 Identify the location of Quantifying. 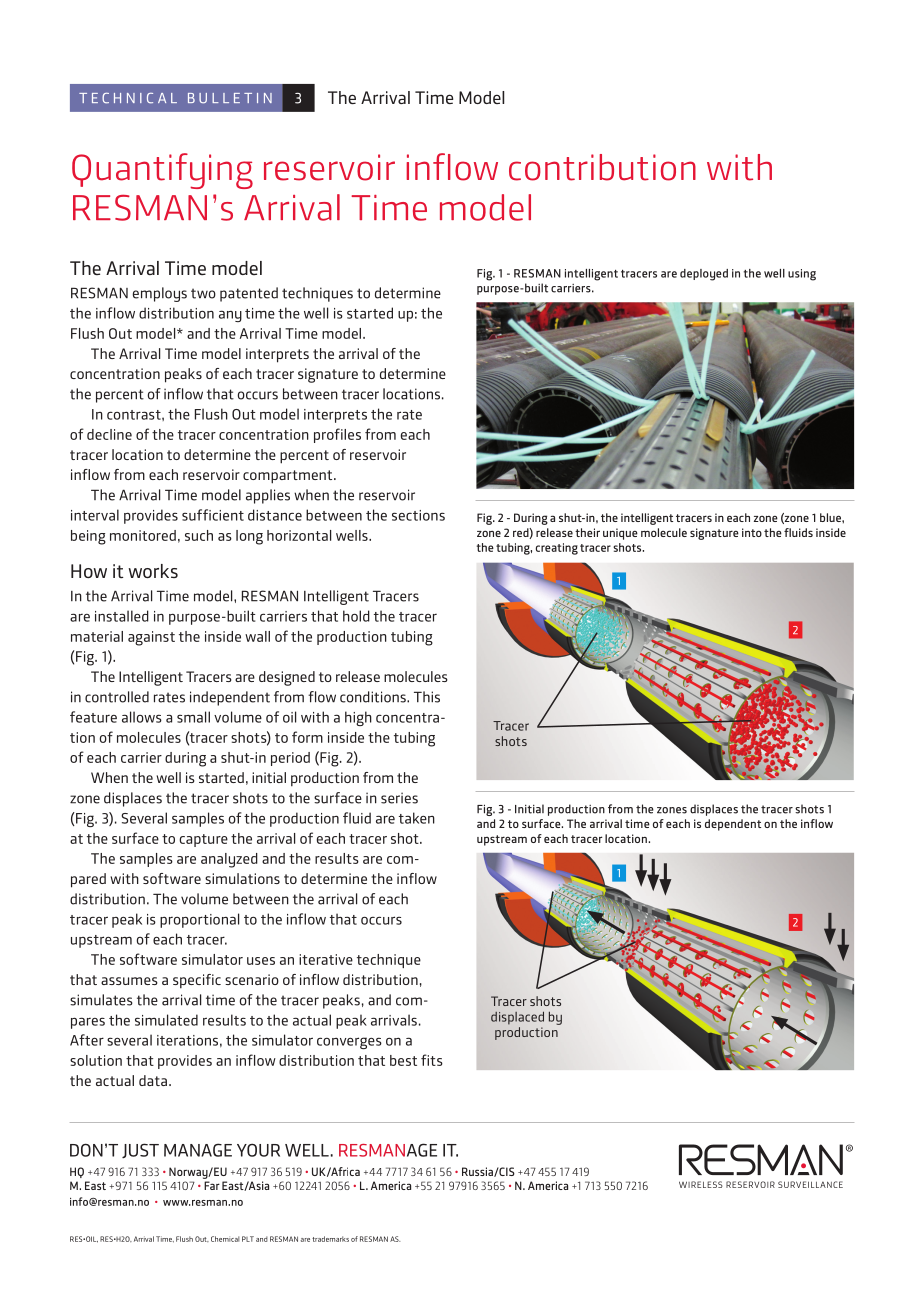
(162, 171).
